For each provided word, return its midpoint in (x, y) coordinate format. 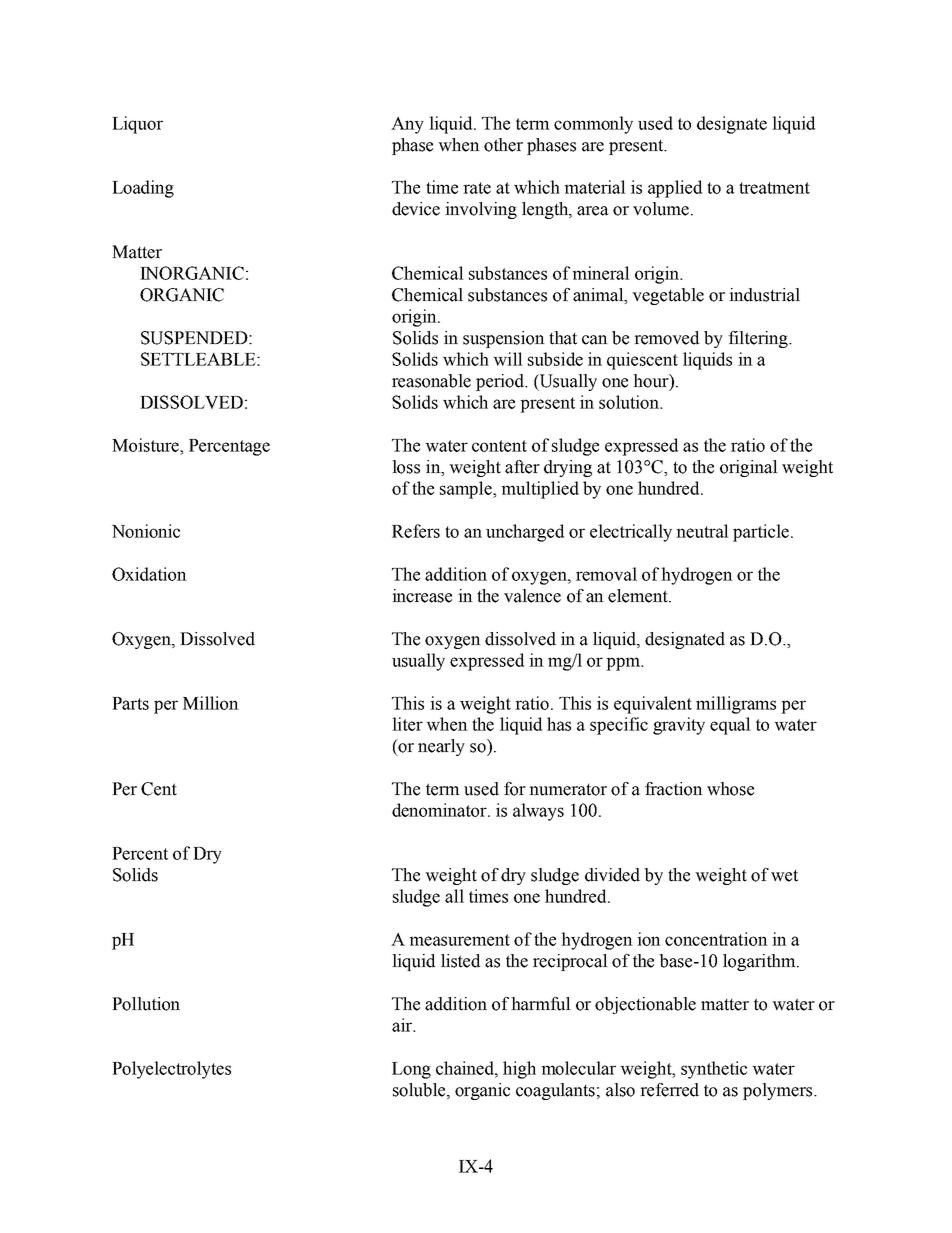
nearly (441, 747)
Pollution (146, 1004)
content (499, 446)
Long (411, 1070)
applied (675, 189)
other (503, 145)
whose (730, 789)
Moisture (146, 445)
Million (211, 703)
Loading (143, 189)
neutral (702, 531)
